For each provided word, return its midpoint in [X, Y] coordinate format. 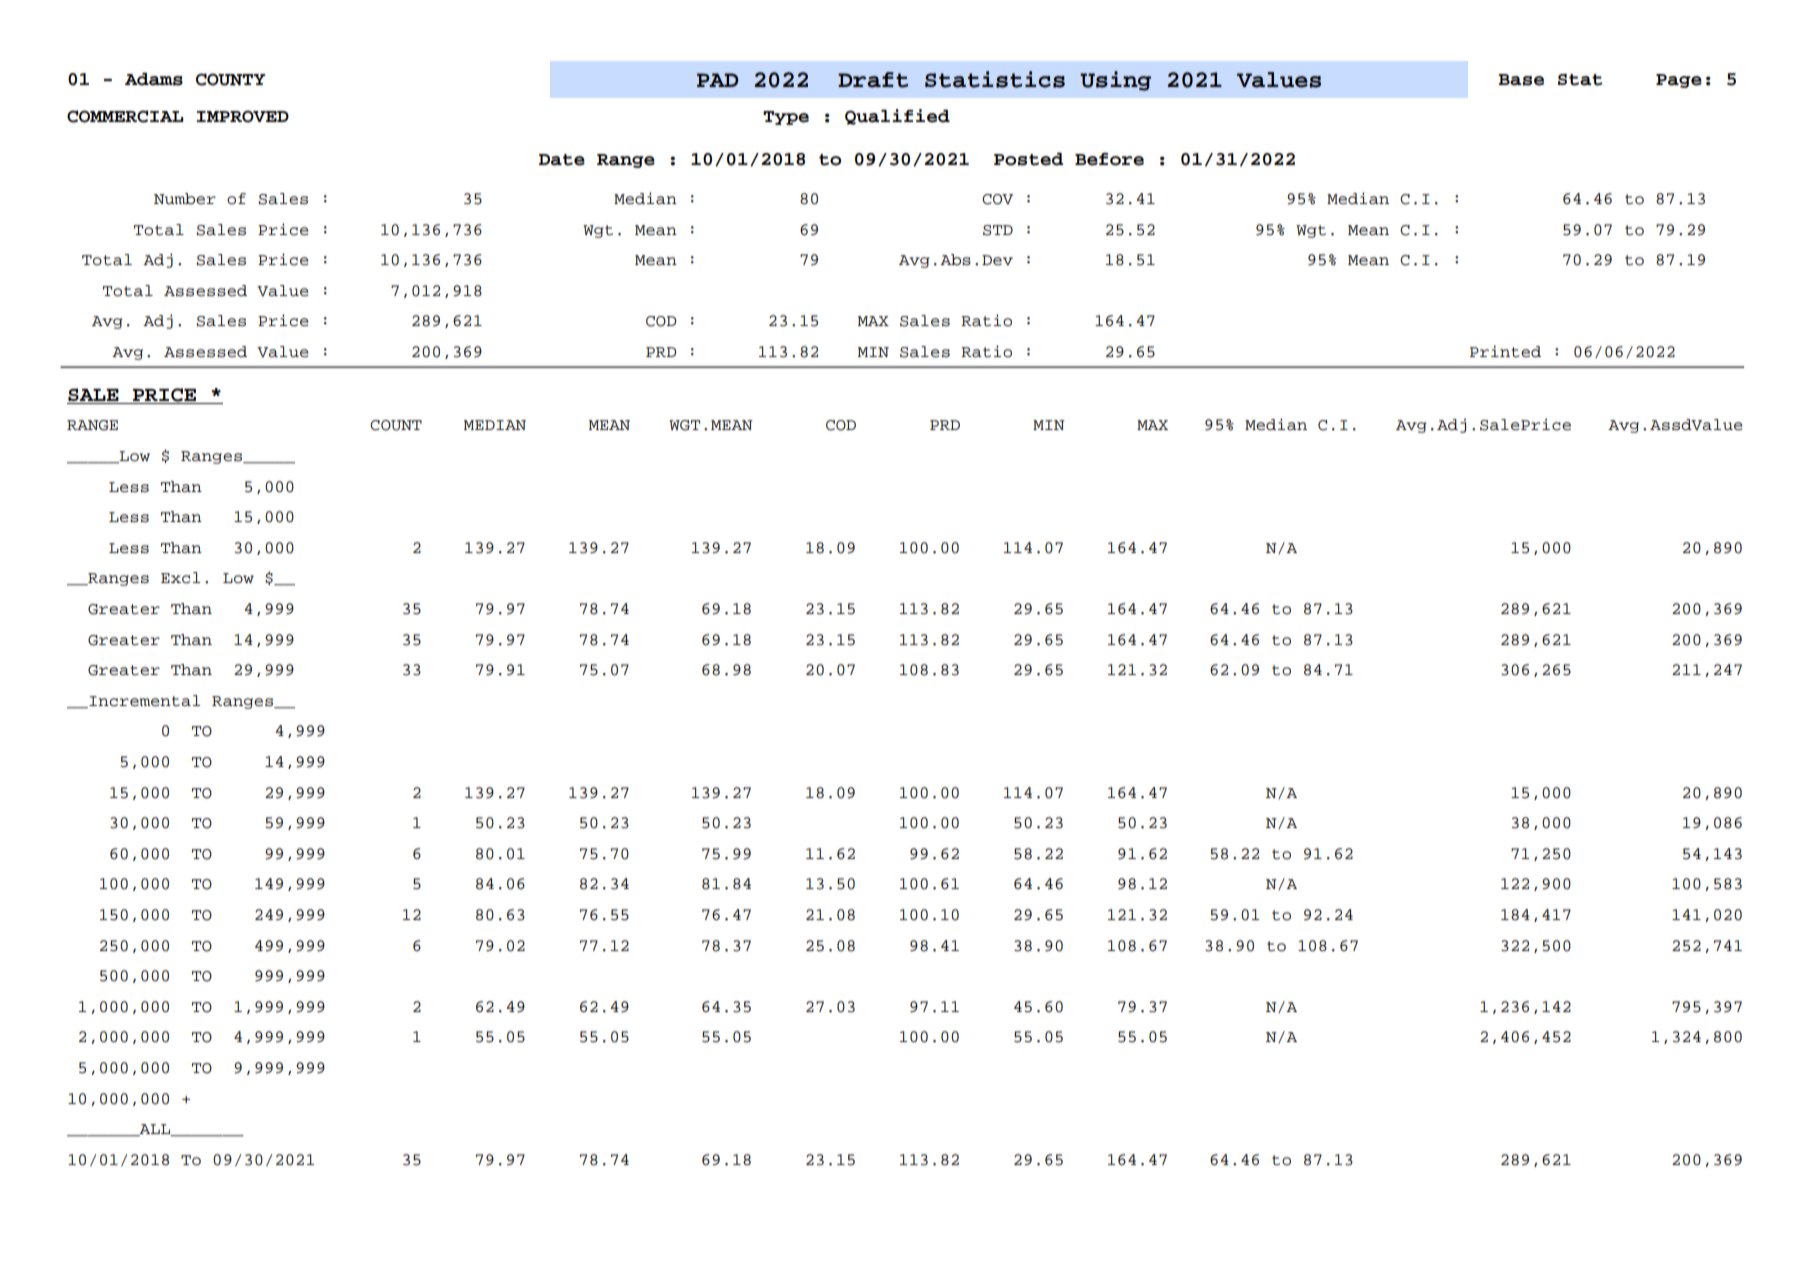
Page [1679, 81]
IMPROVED [242, 116]
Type [786, 118]
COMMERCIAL [125, 116]
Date [562, 160]
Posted [1028, 159]
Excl [180, 578]
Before [1109, 159]
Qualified [897, 117]
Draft [873, 80]
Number [185, 199]
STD [998, 230]
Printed [1505, 351]
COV [997, 199]
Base [1521, 80]
